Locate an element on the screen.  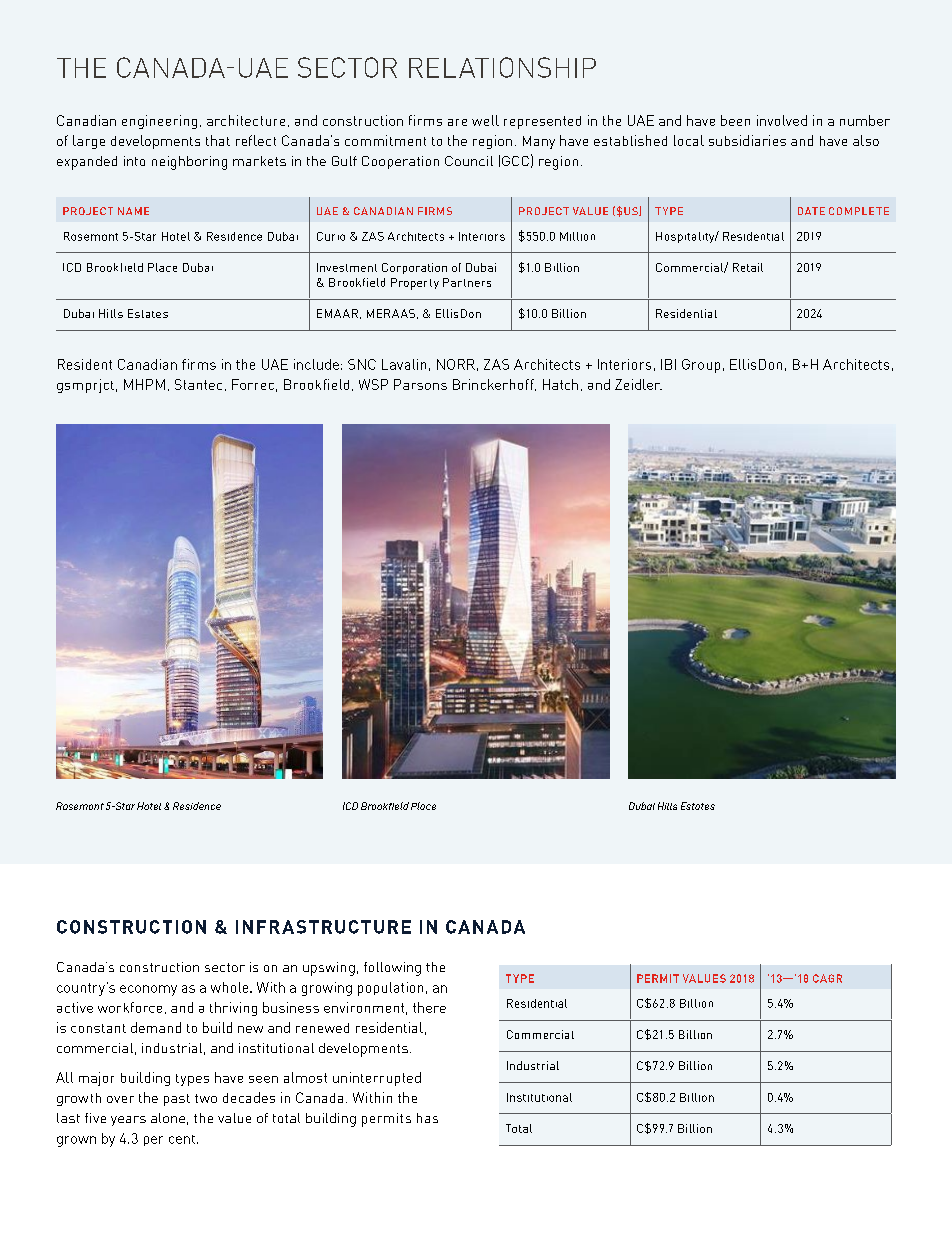
has is located at coordinates (427, 1118).
